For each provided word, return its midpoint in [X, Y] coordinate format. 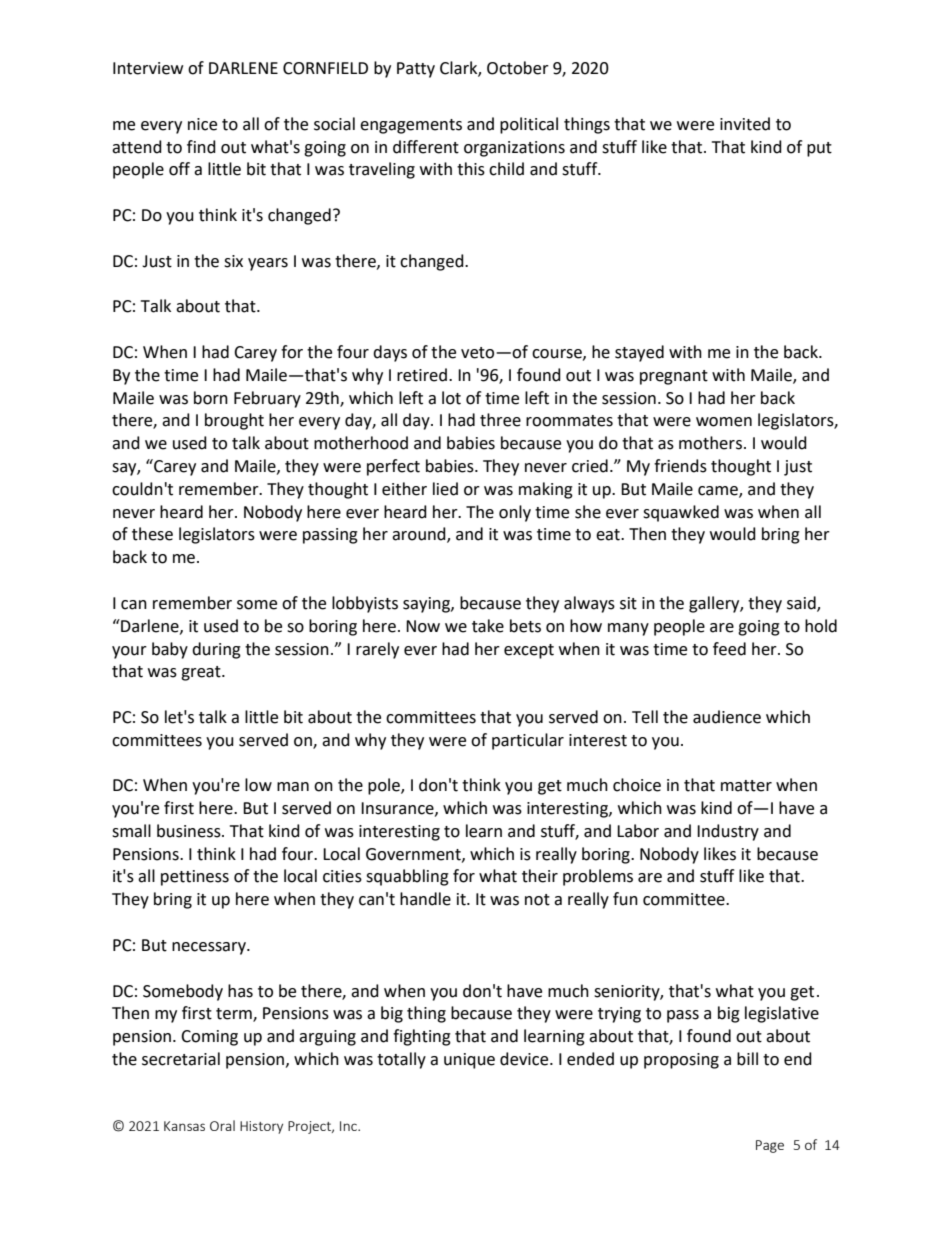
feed [729, 649]
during [216, 650]
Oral [222, 1125]
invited [745, 124]
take [488, 626]
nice [202, 124]
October [518, 68]
